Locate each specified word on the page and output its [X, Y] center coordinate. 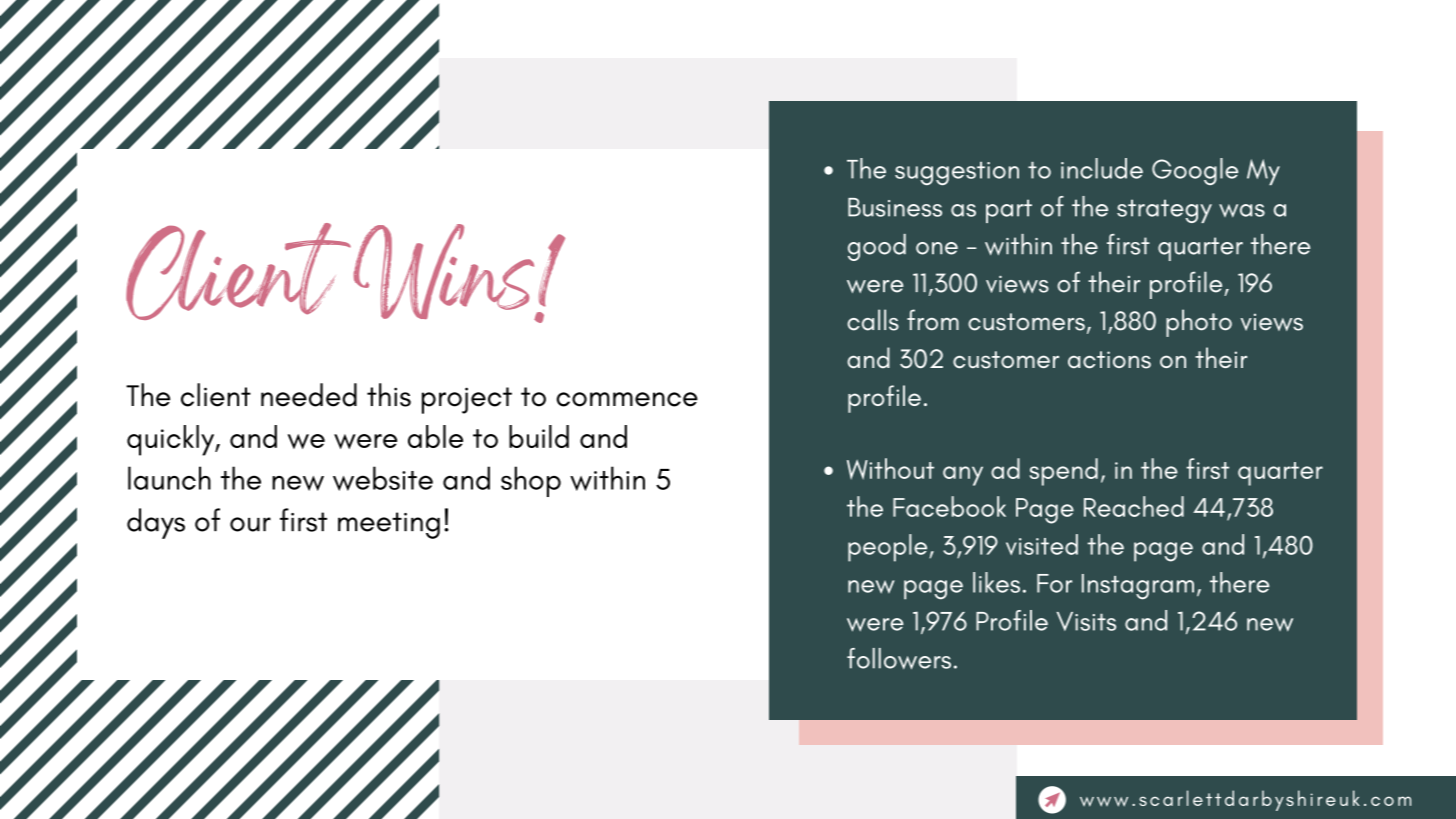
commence [627, 399]
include [1102, 168]
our [250, 524]
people [887, 548]
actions [1109, 360]
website [383, 478]
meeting [389, 525]
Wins [445, 273]
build [539, 436]
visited [1042, 544]
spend [1064, 472]
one [937, 248]
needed [309, 395]
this [389, 395]
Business [895, 207]
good [877, 247]
